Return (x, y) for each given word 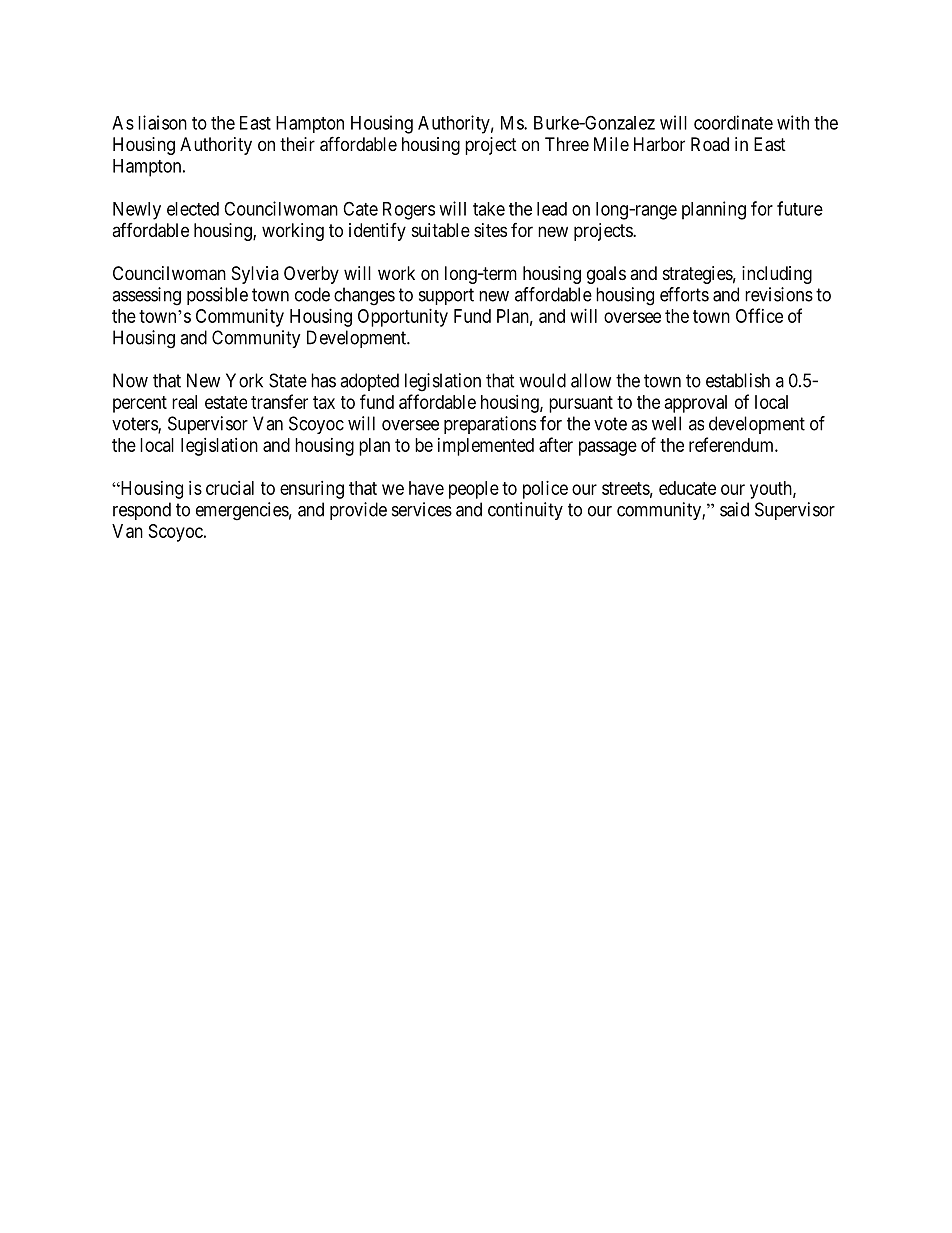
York (244, 380)
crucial (230, 488)
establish (738, 380)
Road (710, 144)
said (734, 509)
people (474, 490)
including (777, 275)
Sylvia (255, 275)
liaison (162, 122)
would (542, 380)
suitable (441, 230)
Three (567, 144)
